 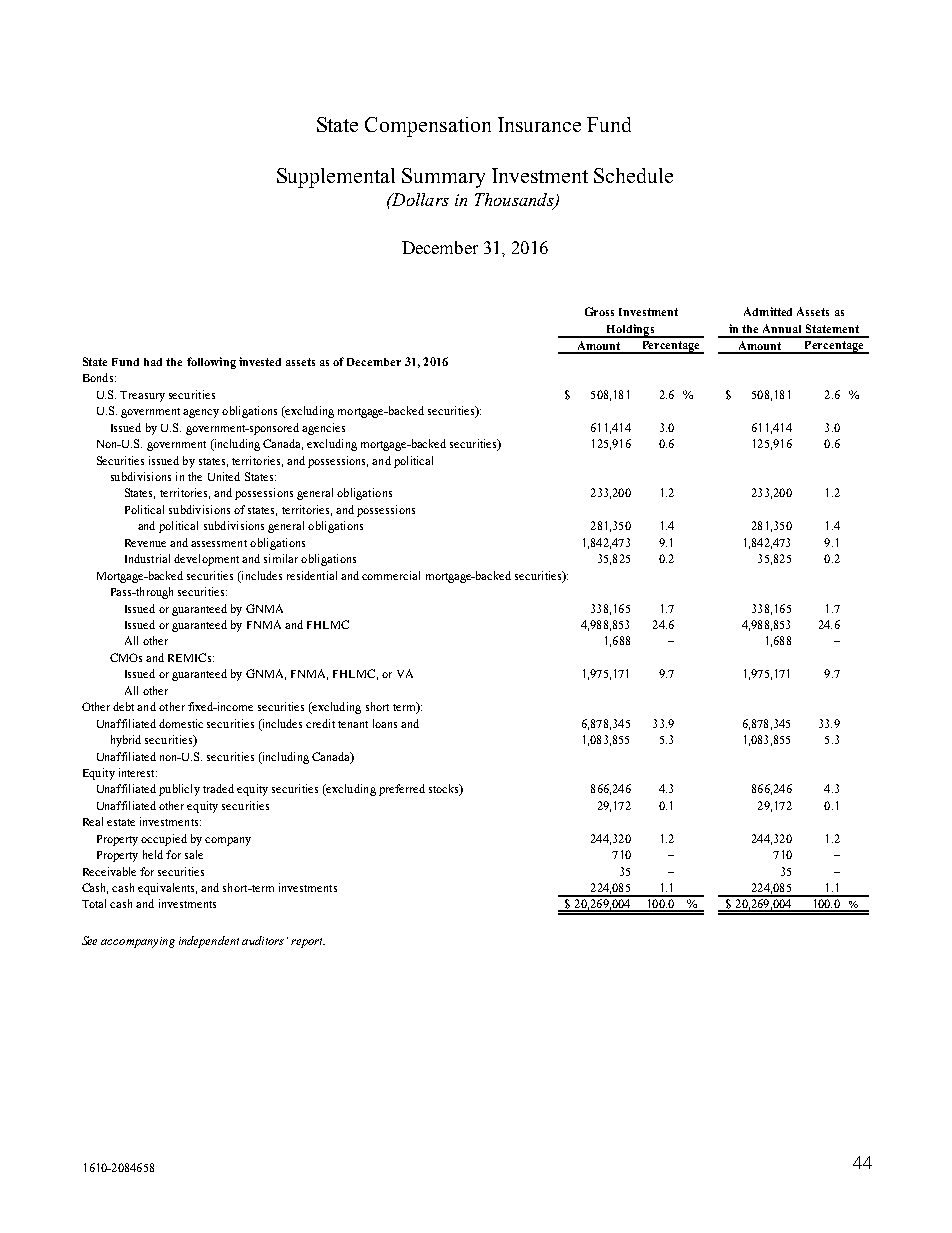 What do you see at coordinates (209, 942) in the screenshot?
I see `independent` at bounding box center [209, 942].
